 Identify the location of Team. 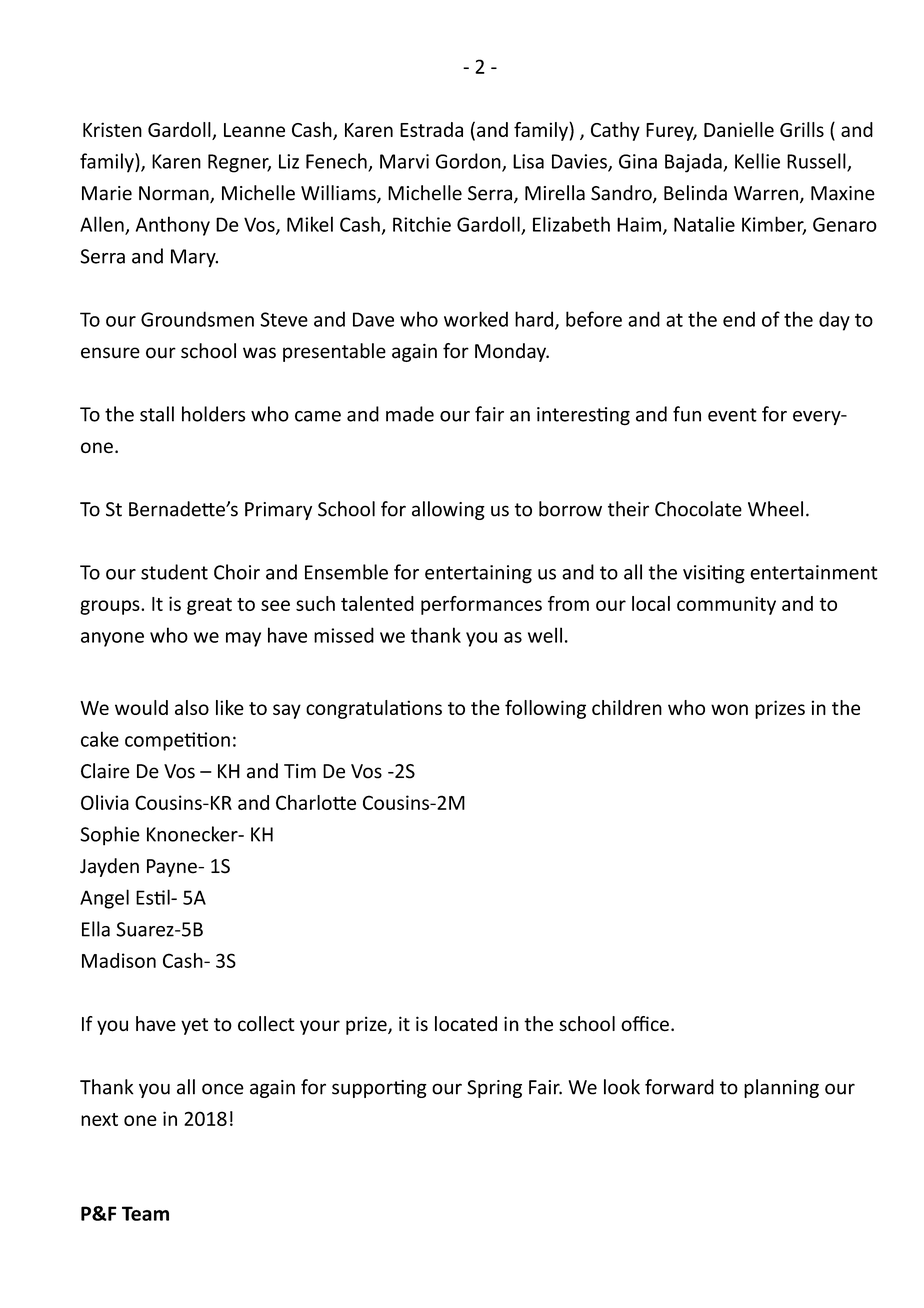
(145, 1213).
